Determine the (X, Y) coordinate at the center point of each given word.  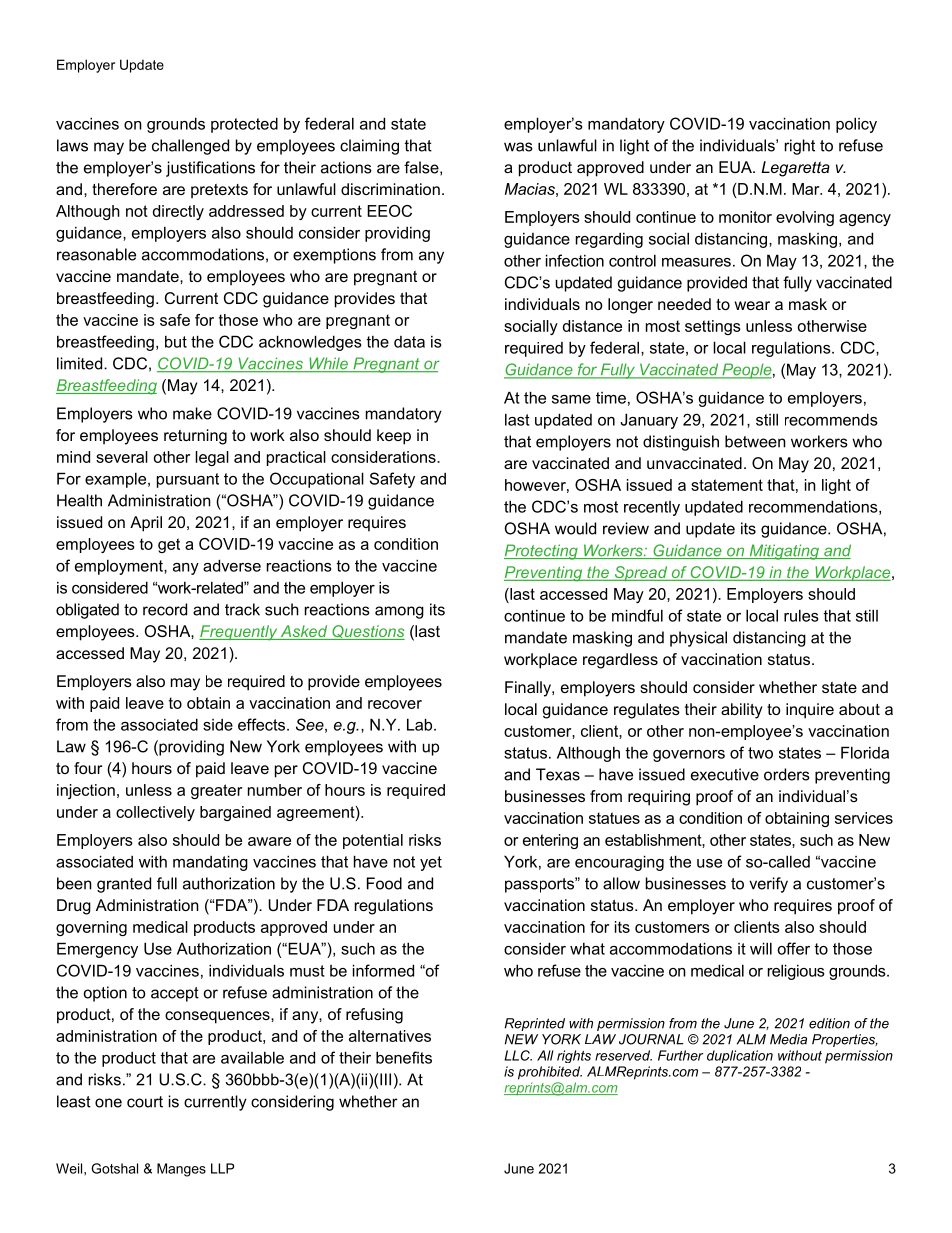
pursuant (188, 480)
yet (431, 863)
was (518, 147)
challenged (190, 147)
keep (394, 437)
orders (787, 774)
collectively (155, 813)
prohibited (550, 1073)
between (755, 441)
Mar (807, 189)
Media (788, 1039)
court (145, 1102)
